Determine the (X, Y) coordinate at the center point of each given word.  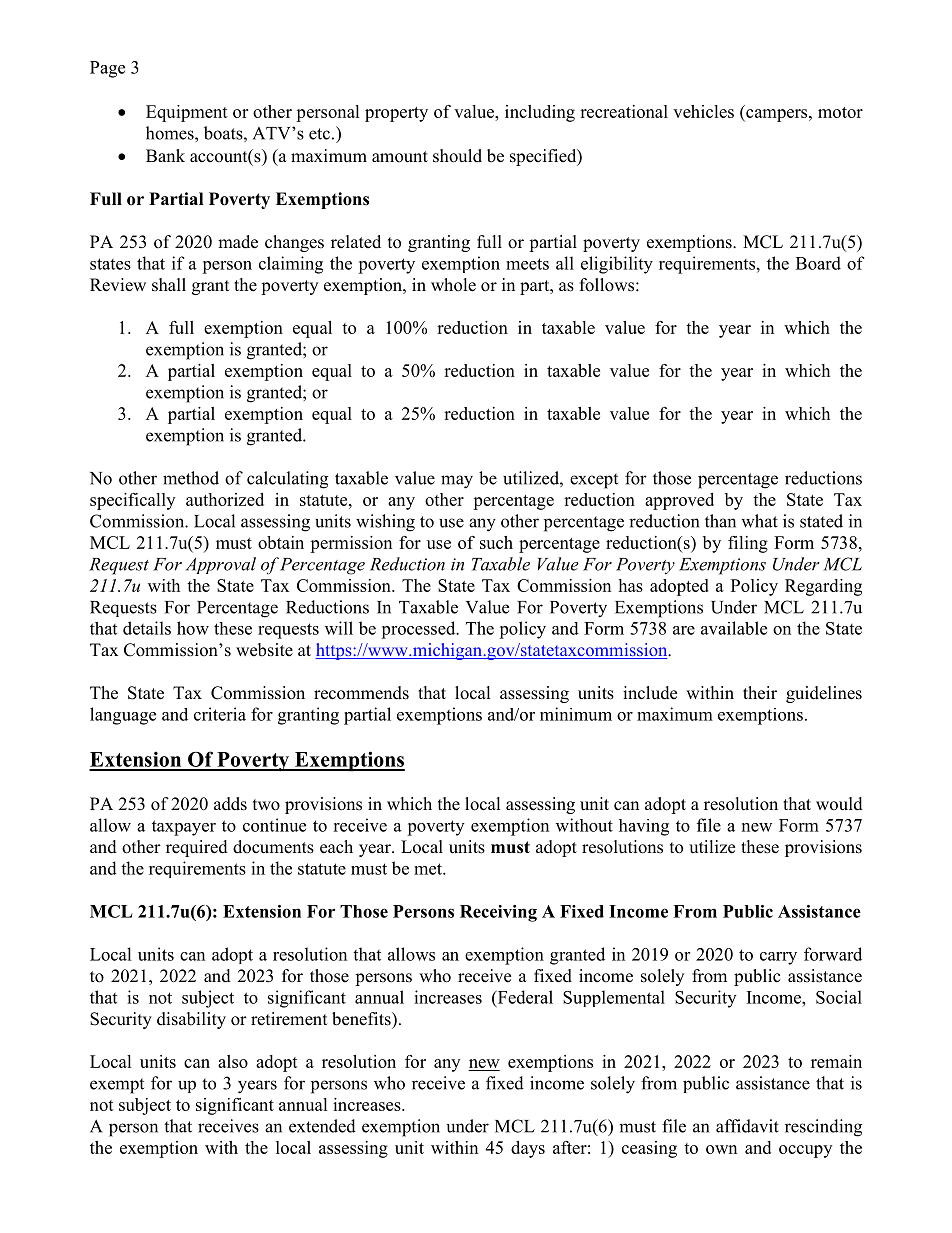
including (540, 113)
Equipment (187, 113)
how (193, 628)
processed (419, 630)
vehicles (703, 111)
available (734, 628)
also (233, 1061)
